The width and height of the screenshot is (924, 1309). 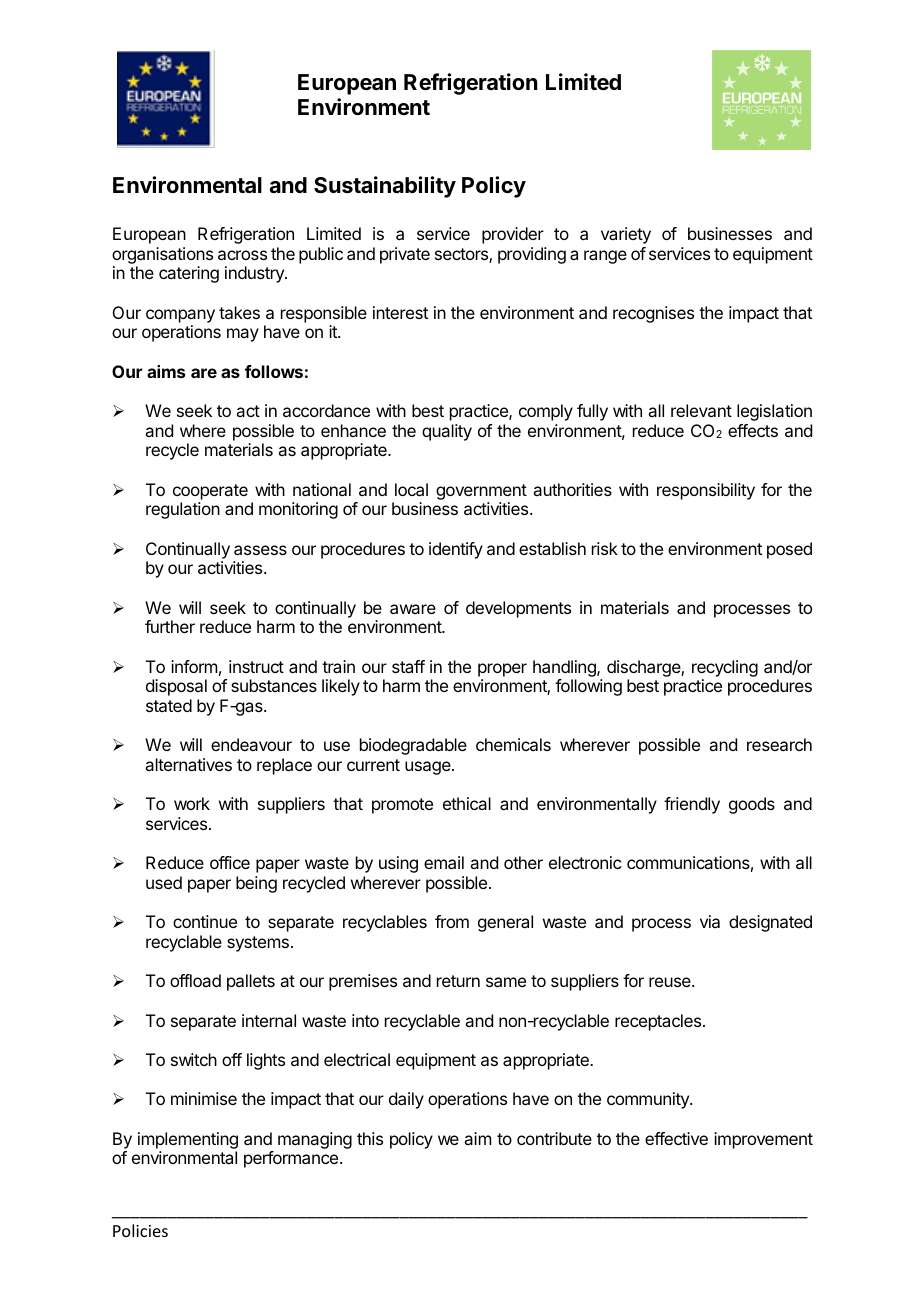 What do you see at coordinates (481, 492) in the screenshot?
I see `government` at bounding box center [481, 492].
